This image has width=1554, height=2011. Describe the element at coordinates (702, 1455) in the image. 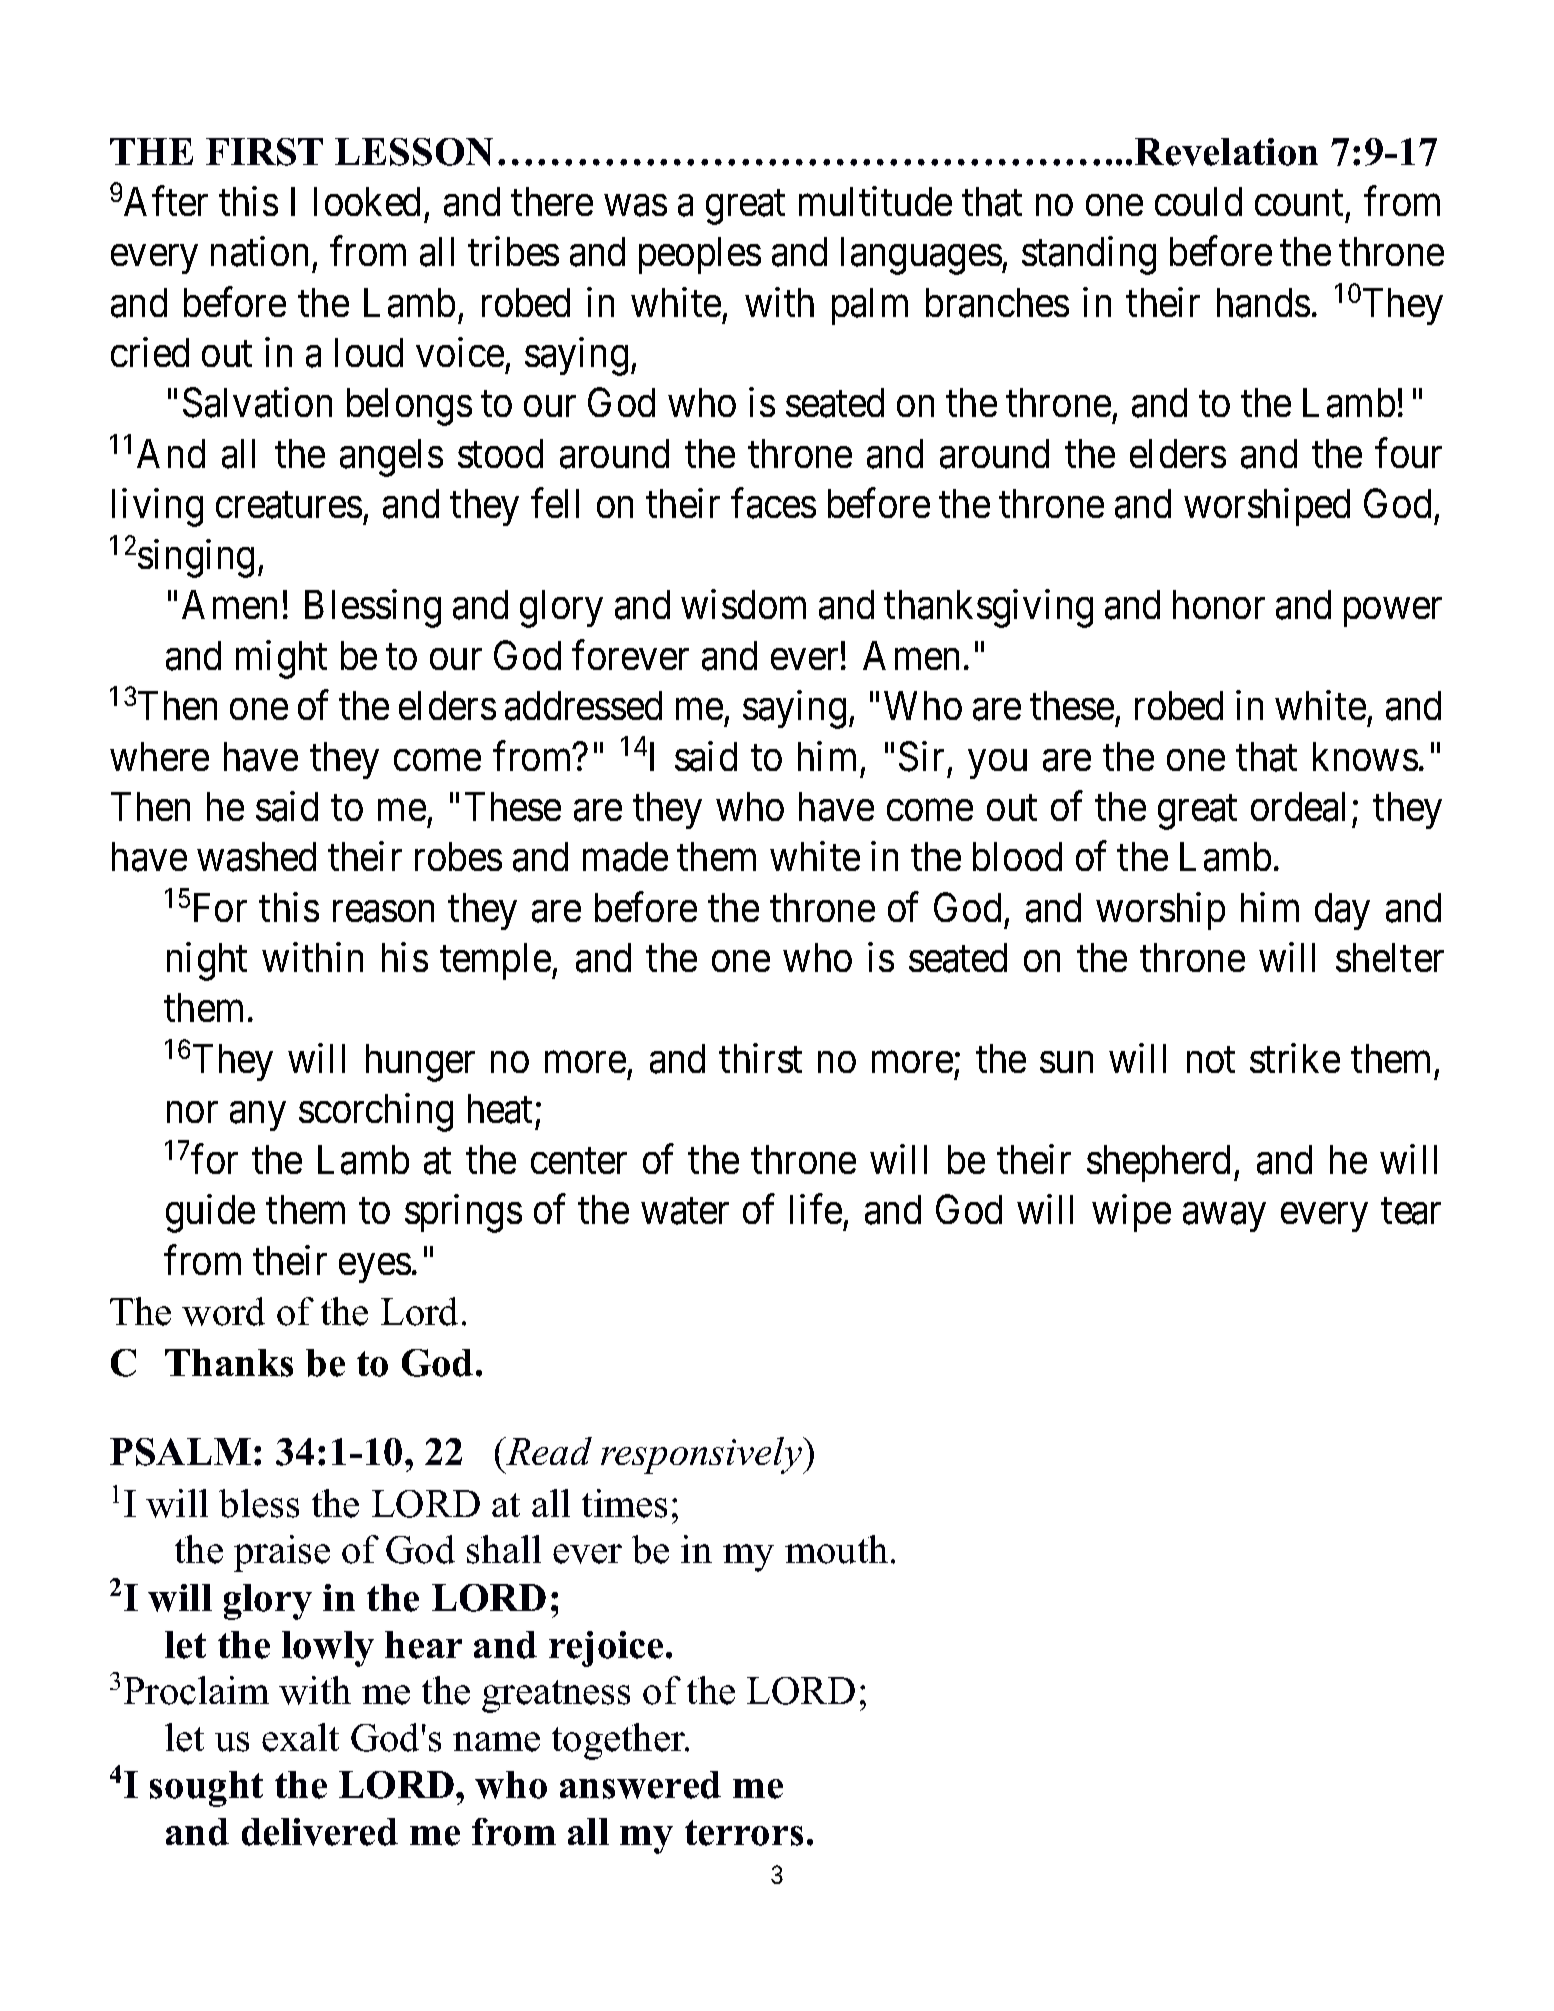

I see `responsively` at that location.
